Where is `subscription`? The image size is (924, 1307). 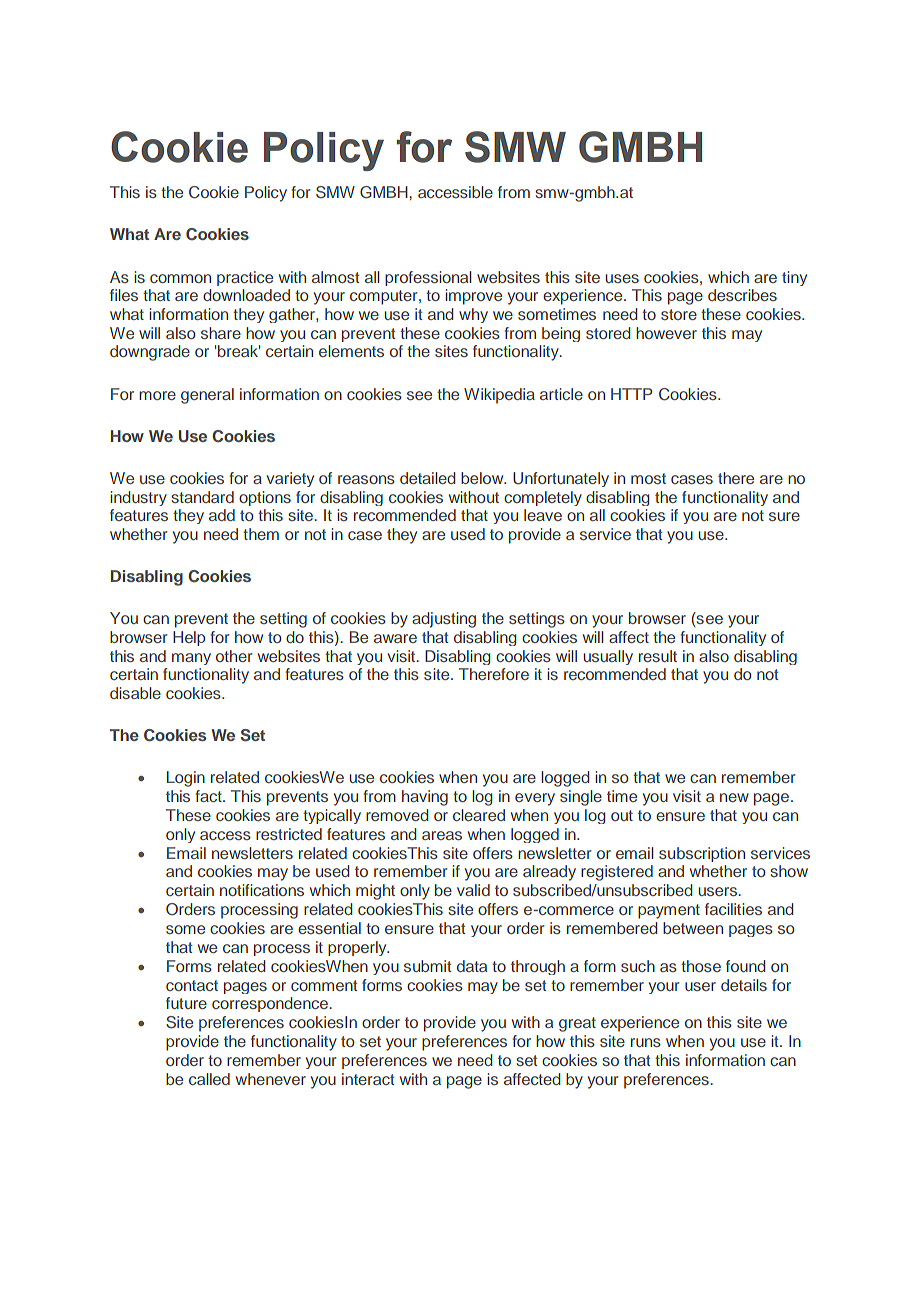 subscription is located at coordinates (702, 854).
